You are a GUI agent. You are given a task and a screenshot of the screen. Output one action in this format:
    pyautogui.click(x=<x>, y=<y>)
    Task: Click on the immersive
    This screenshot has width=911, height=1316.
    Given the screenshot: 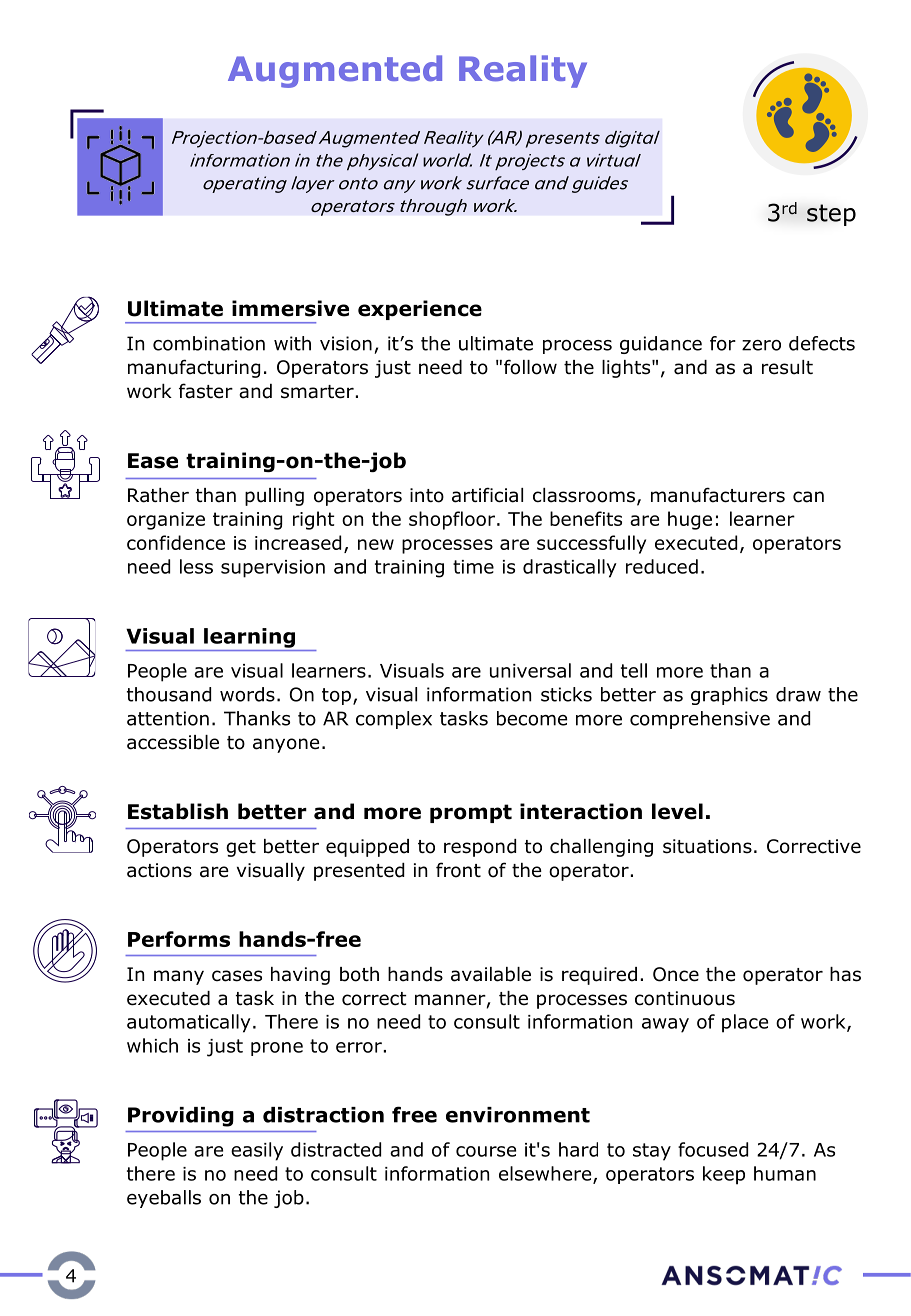 What is the action you would take?
    pyautogui.click(x=290, y=308)
